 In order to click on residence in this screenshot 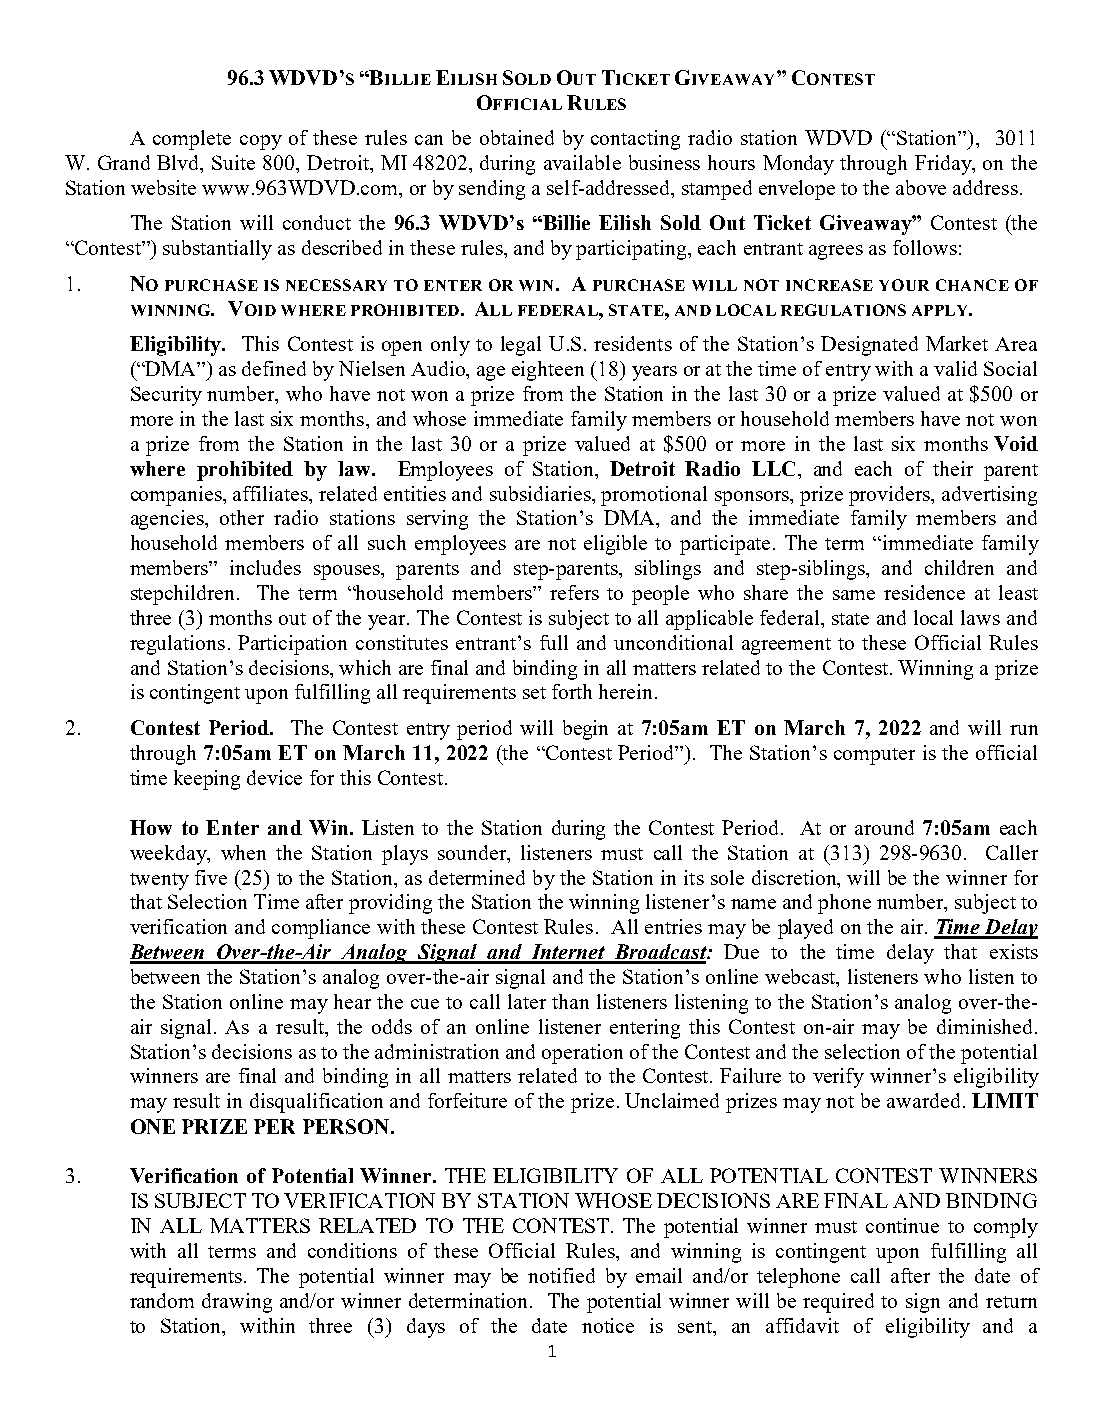, I will do `click(924, 592)`.
